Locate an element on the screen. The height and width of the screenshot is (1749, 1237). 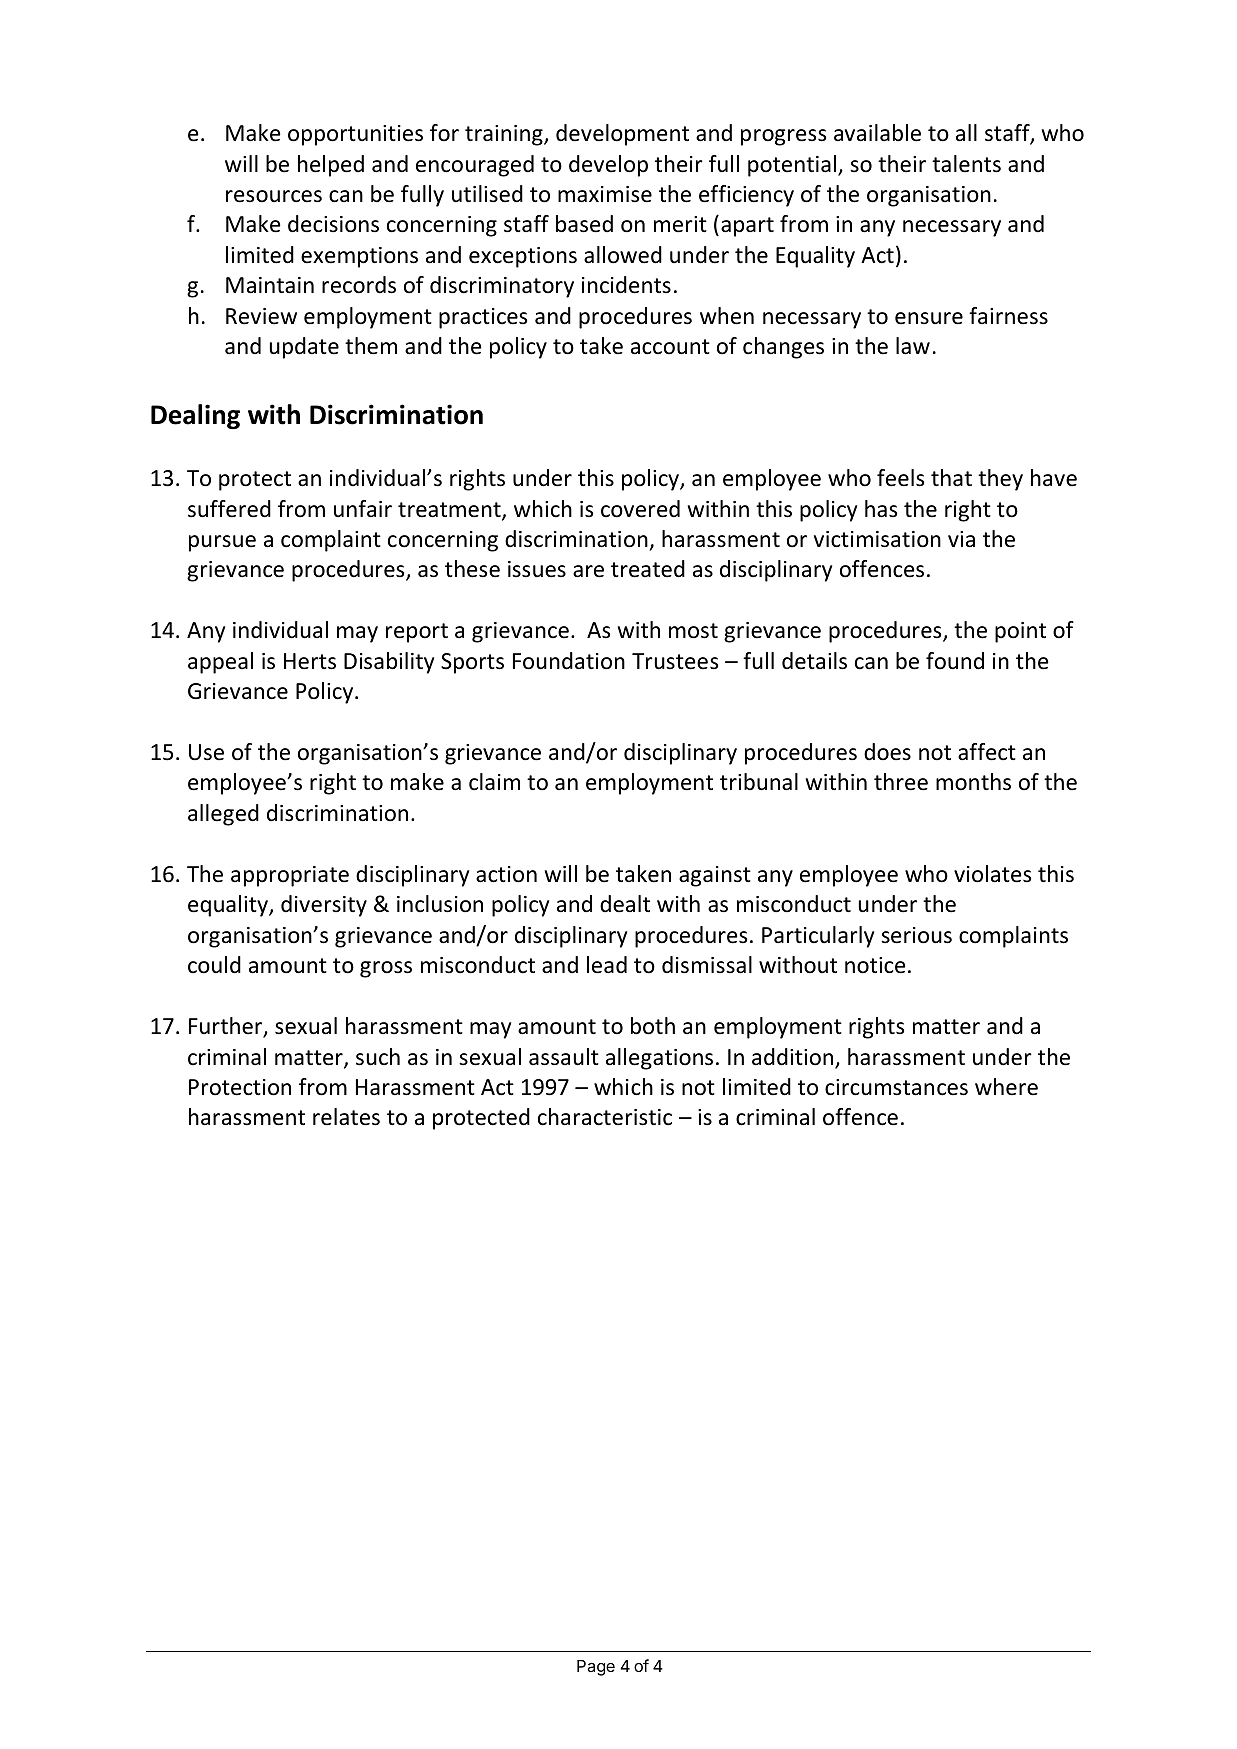
Herts is located at coordinates (310, 661).
